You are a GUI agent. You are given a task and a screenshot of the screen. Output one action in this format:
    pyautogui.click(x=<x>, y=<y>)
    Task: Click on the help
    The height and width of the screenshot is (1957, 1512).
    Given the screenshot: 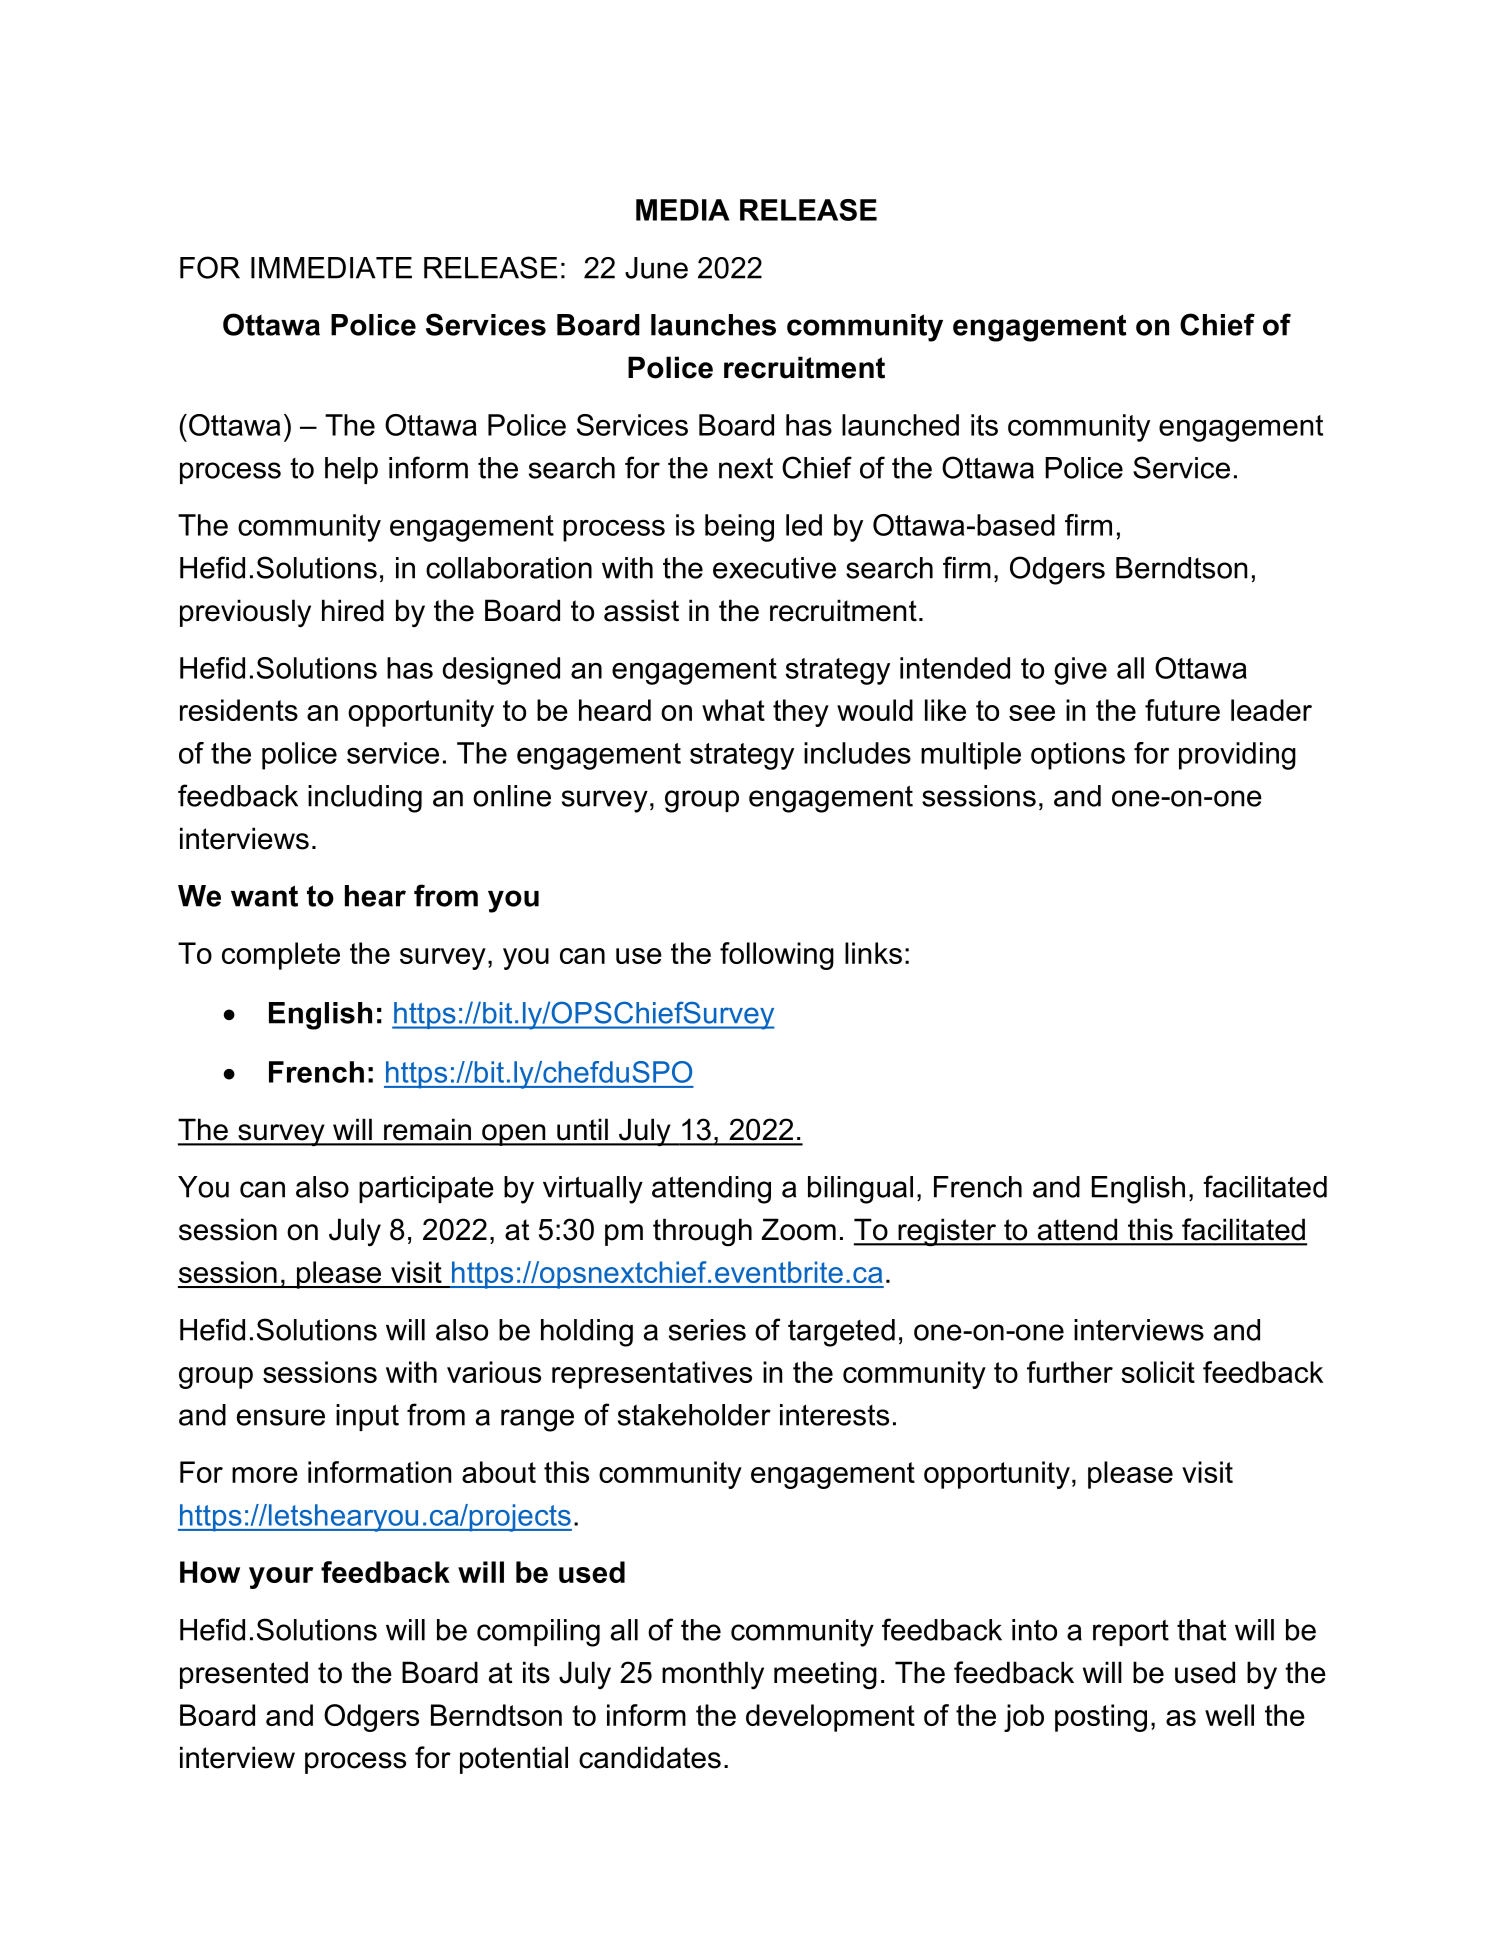 What is the action you would take?
    pyautogui.click(x=351, y=470)
